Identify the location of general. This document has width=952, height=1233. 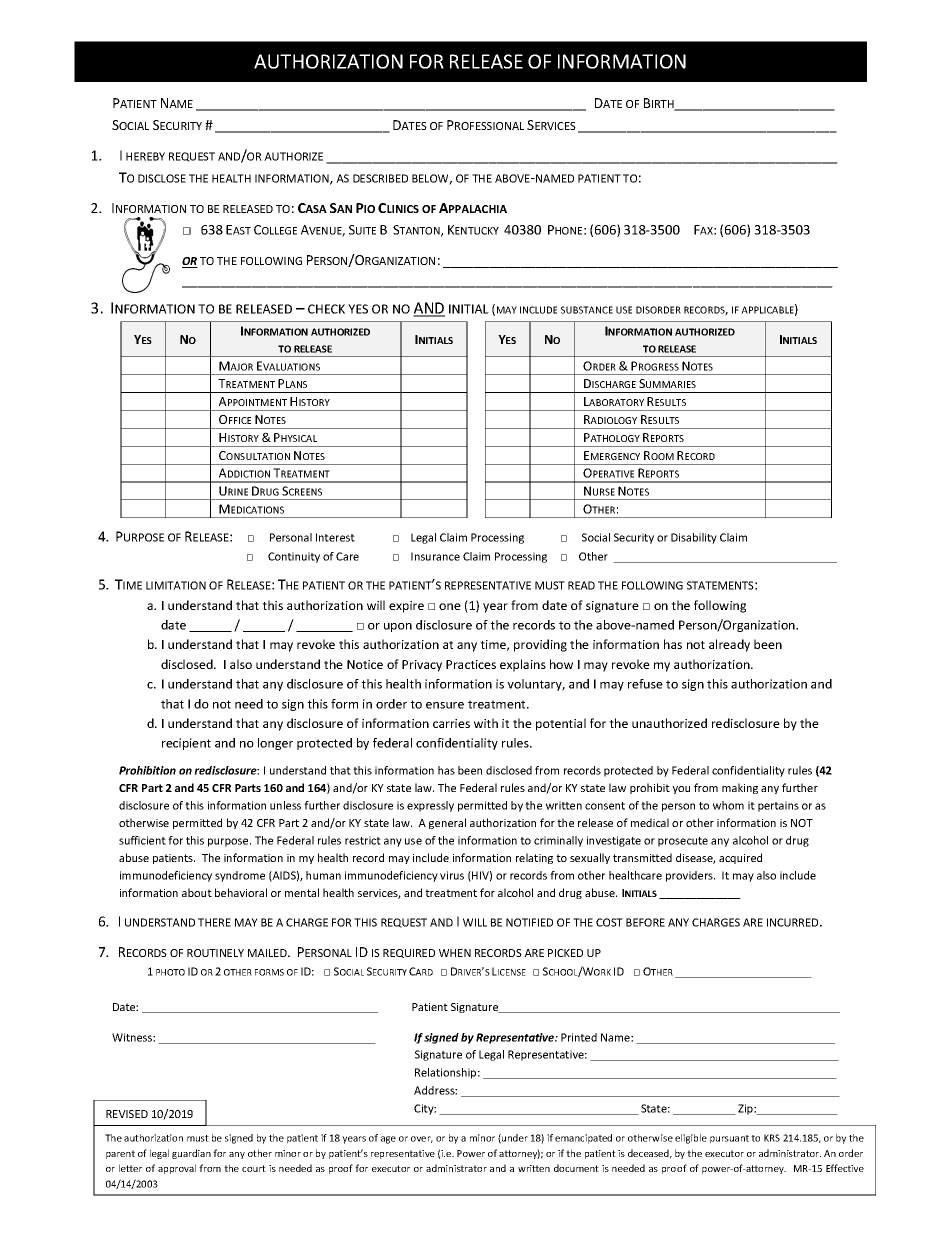
(447, 823).
